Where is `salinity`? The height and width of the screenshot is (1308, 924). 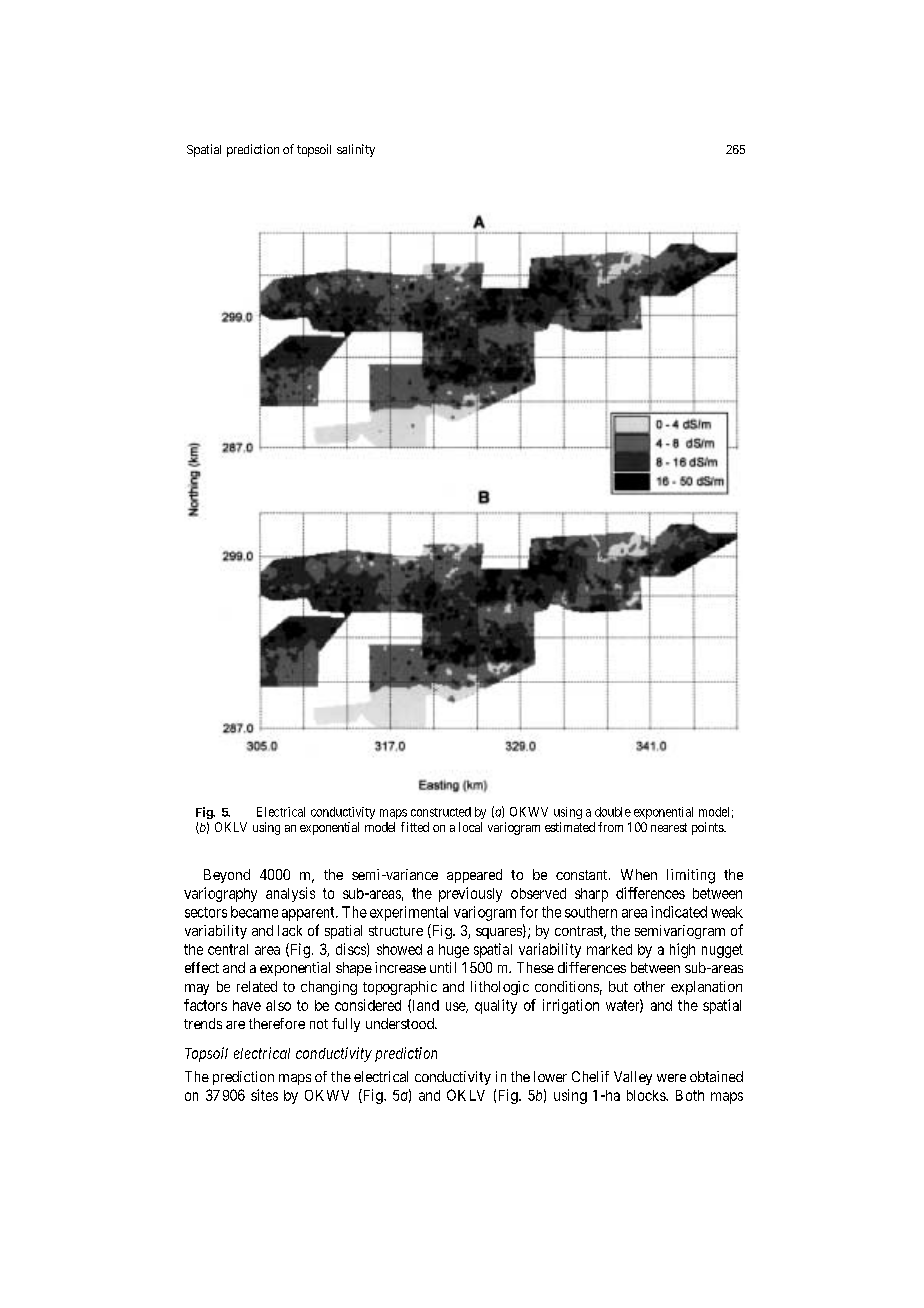 salinity is located at coordinates (356, 150).
